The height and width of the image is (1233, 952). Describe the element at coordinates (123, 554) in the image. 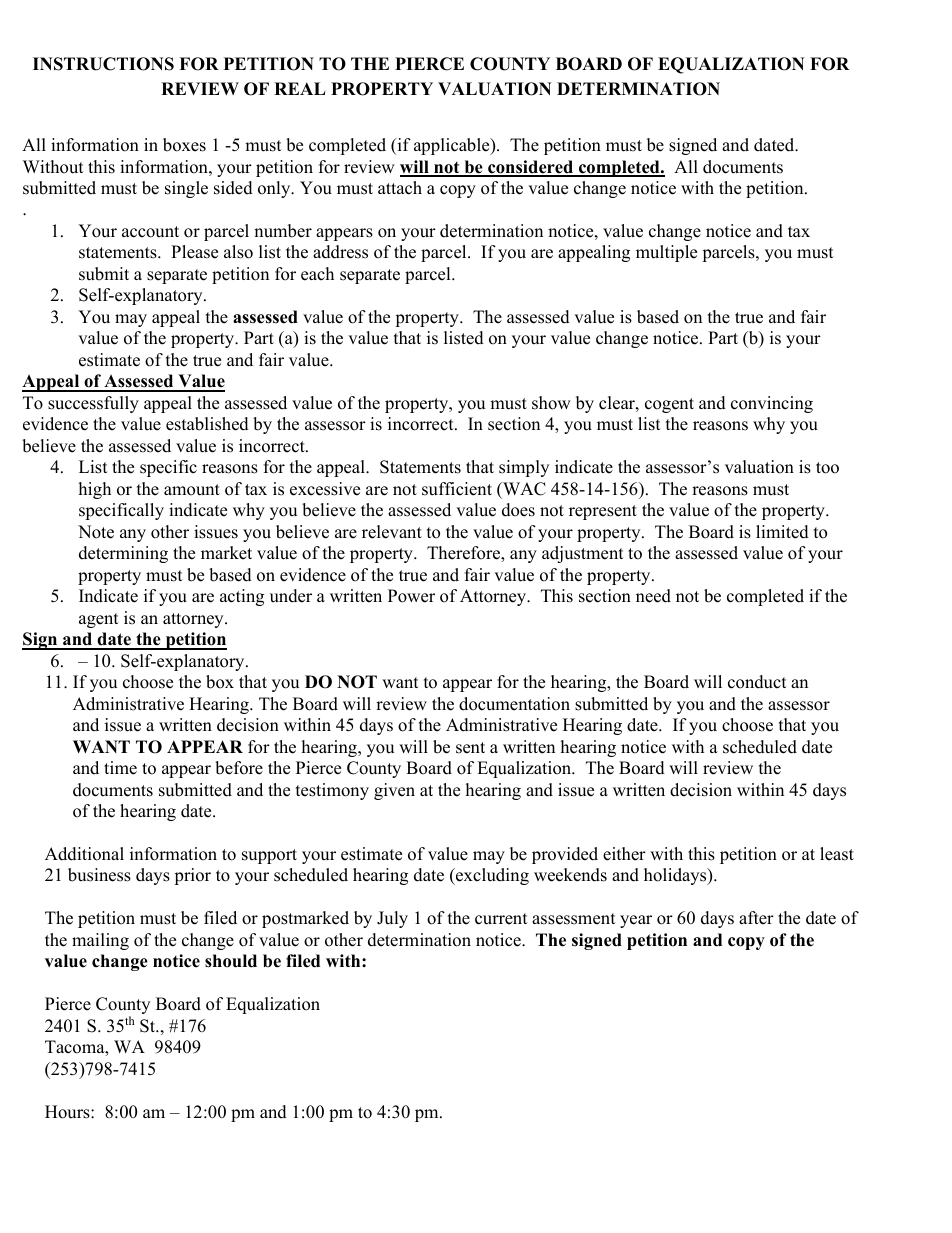

I see `determining` at that location.
